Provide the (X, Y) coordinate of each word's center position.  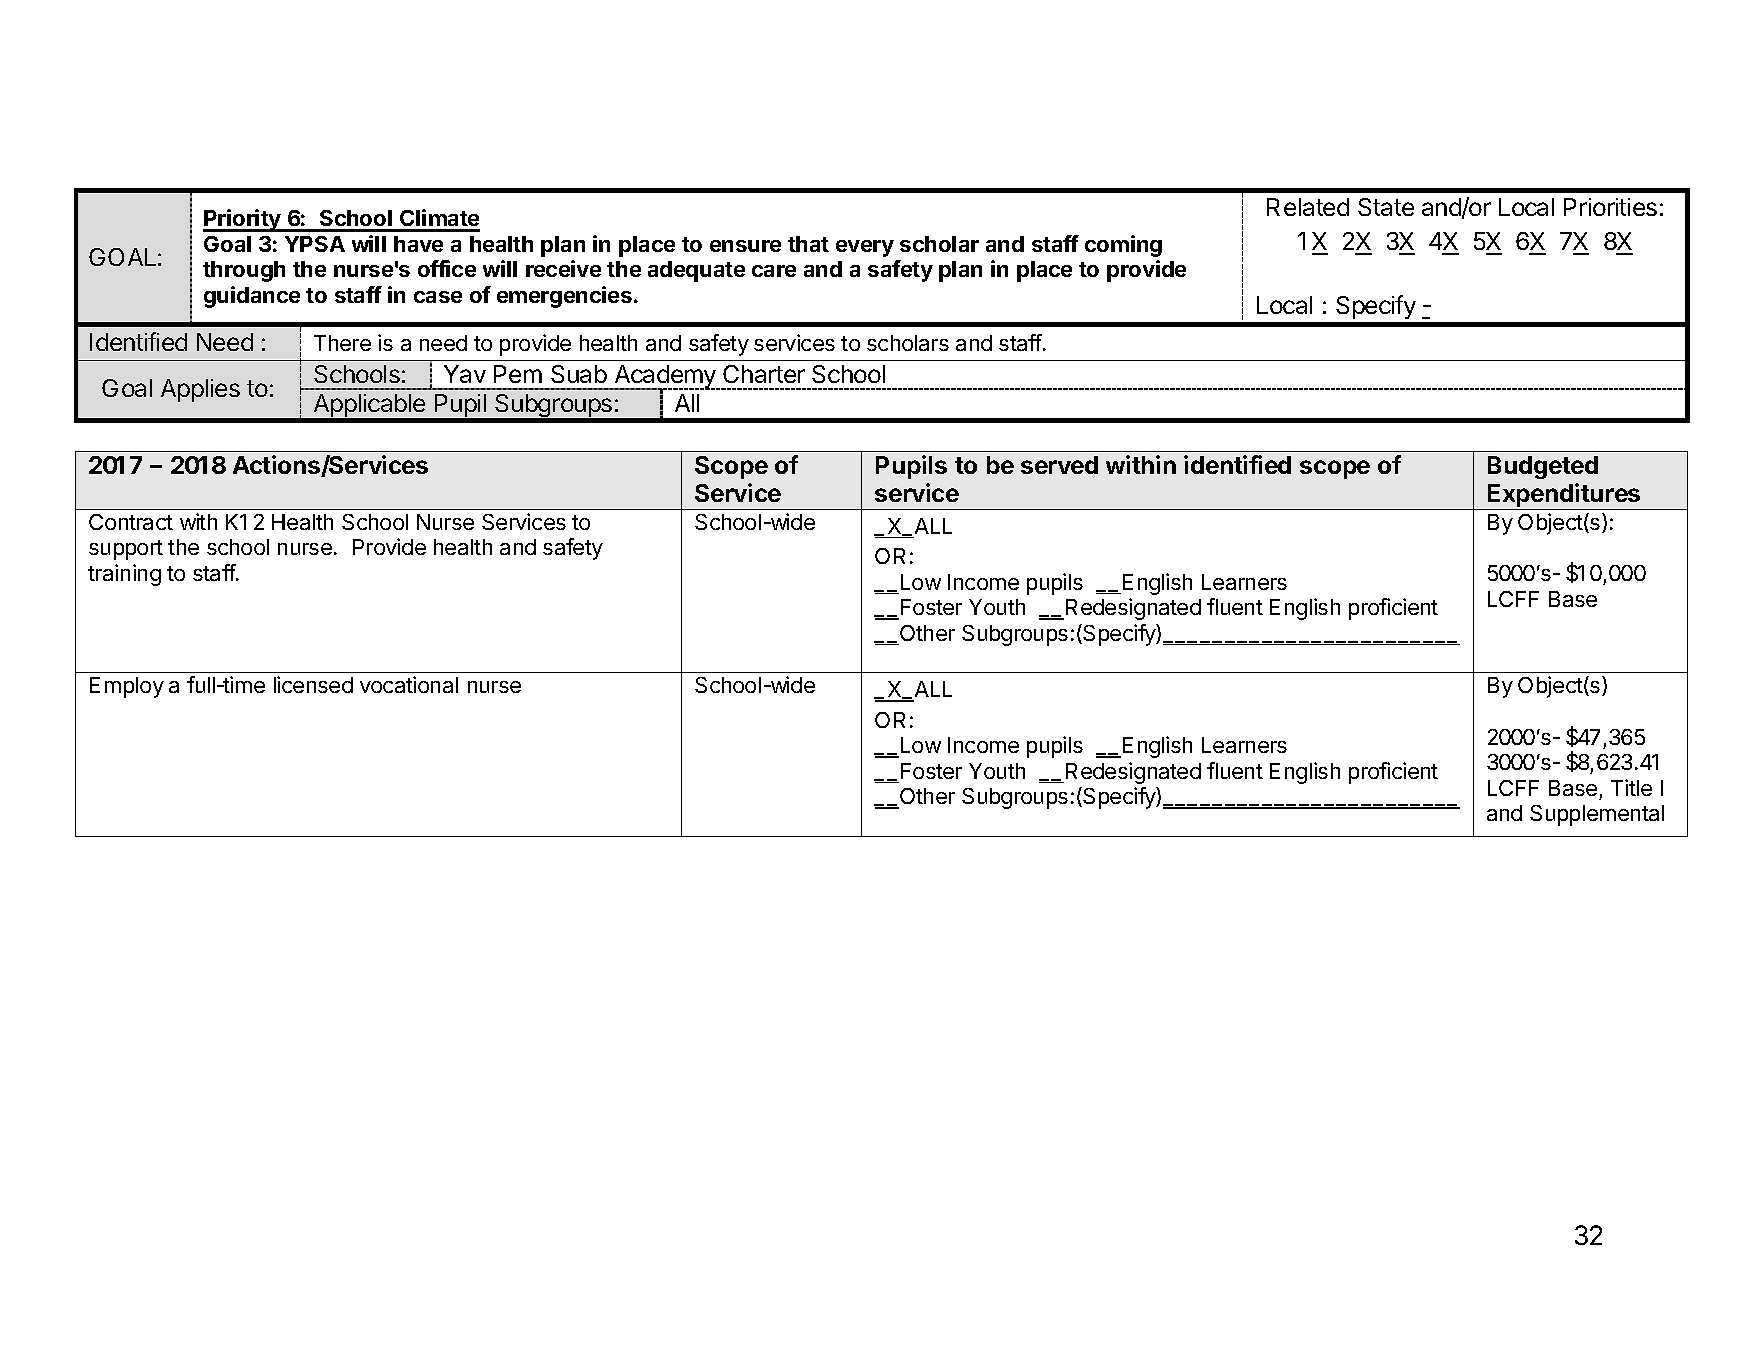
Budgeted (1543, 467)
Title (1631, 787)
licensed (313, 684)
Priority (243, 220)
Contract (131, 522)
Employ (127, 687)
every (865, 248)
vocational (409, 684)
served (1059, 465)
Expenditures (1564, 496)
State (1386, 207)
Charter (764, 374)
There (342, 343)
